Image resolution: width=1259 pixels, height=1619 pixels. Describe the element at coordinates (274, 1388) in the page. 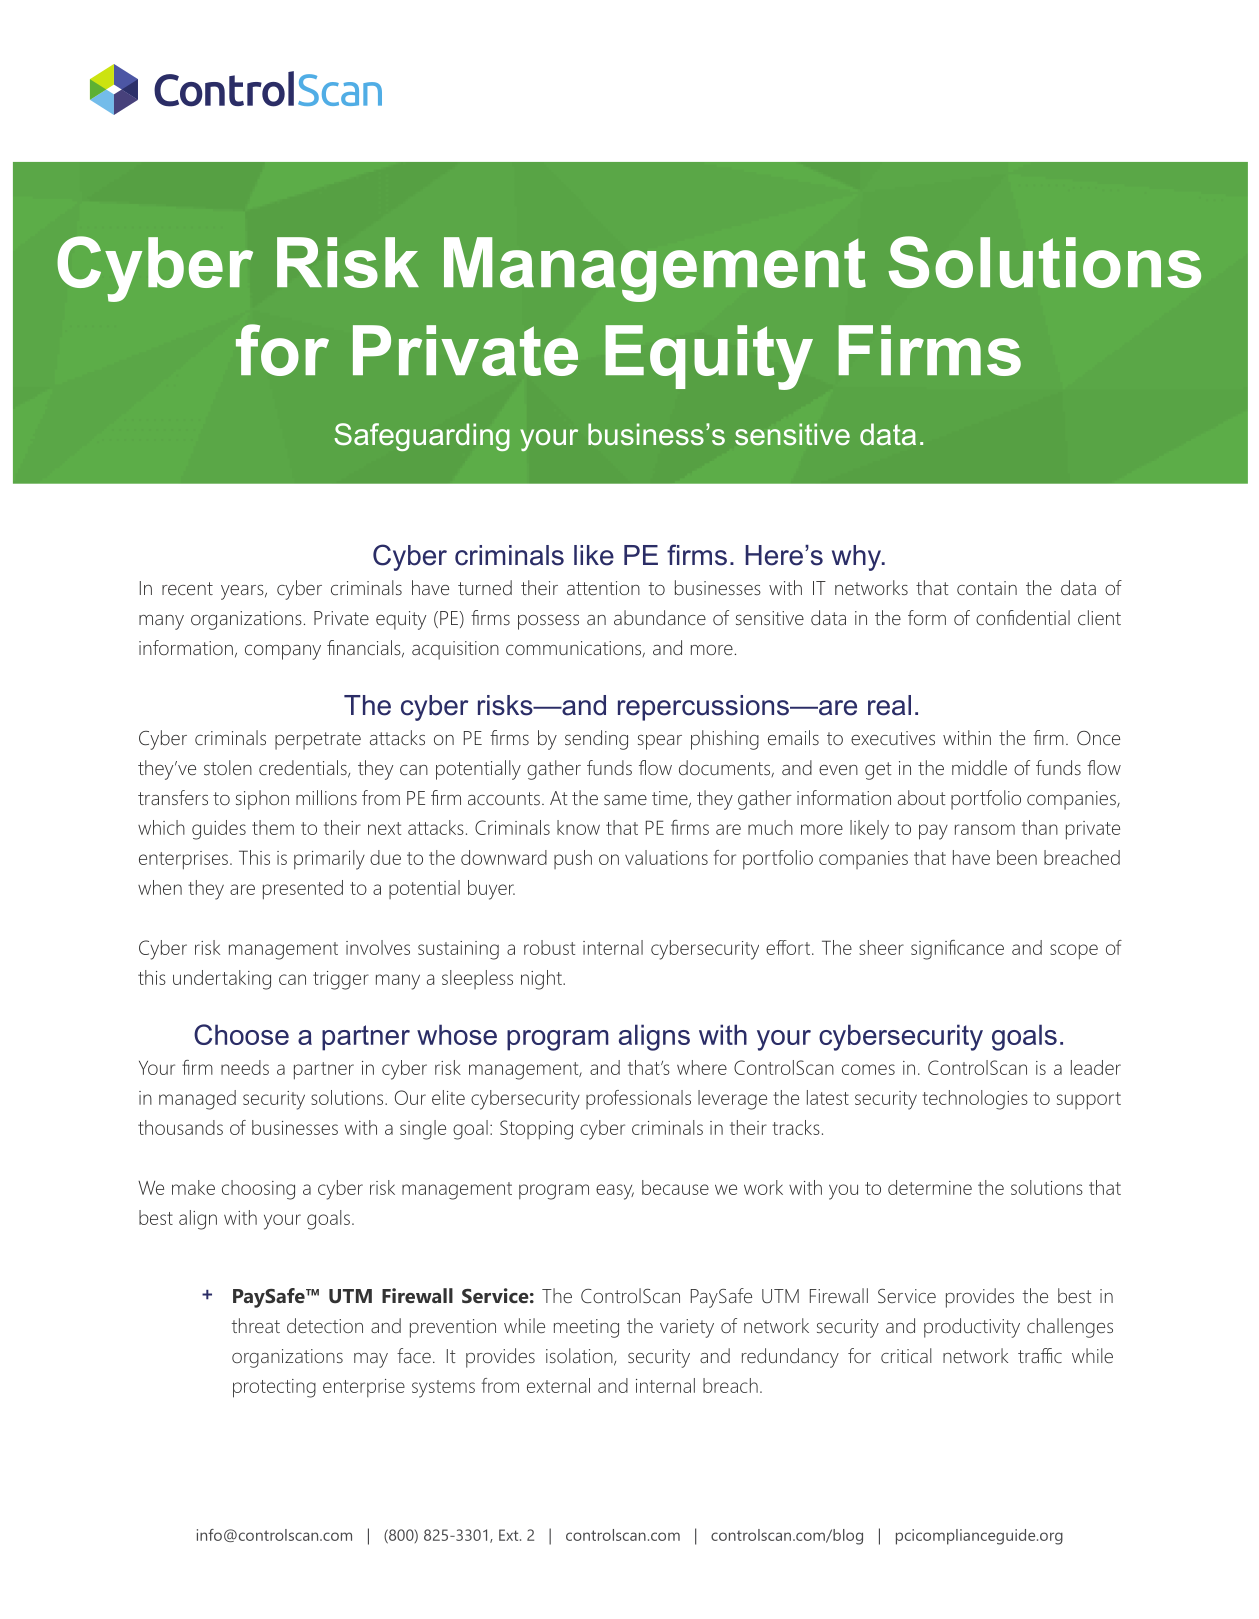

I see `protecting` at that location.
